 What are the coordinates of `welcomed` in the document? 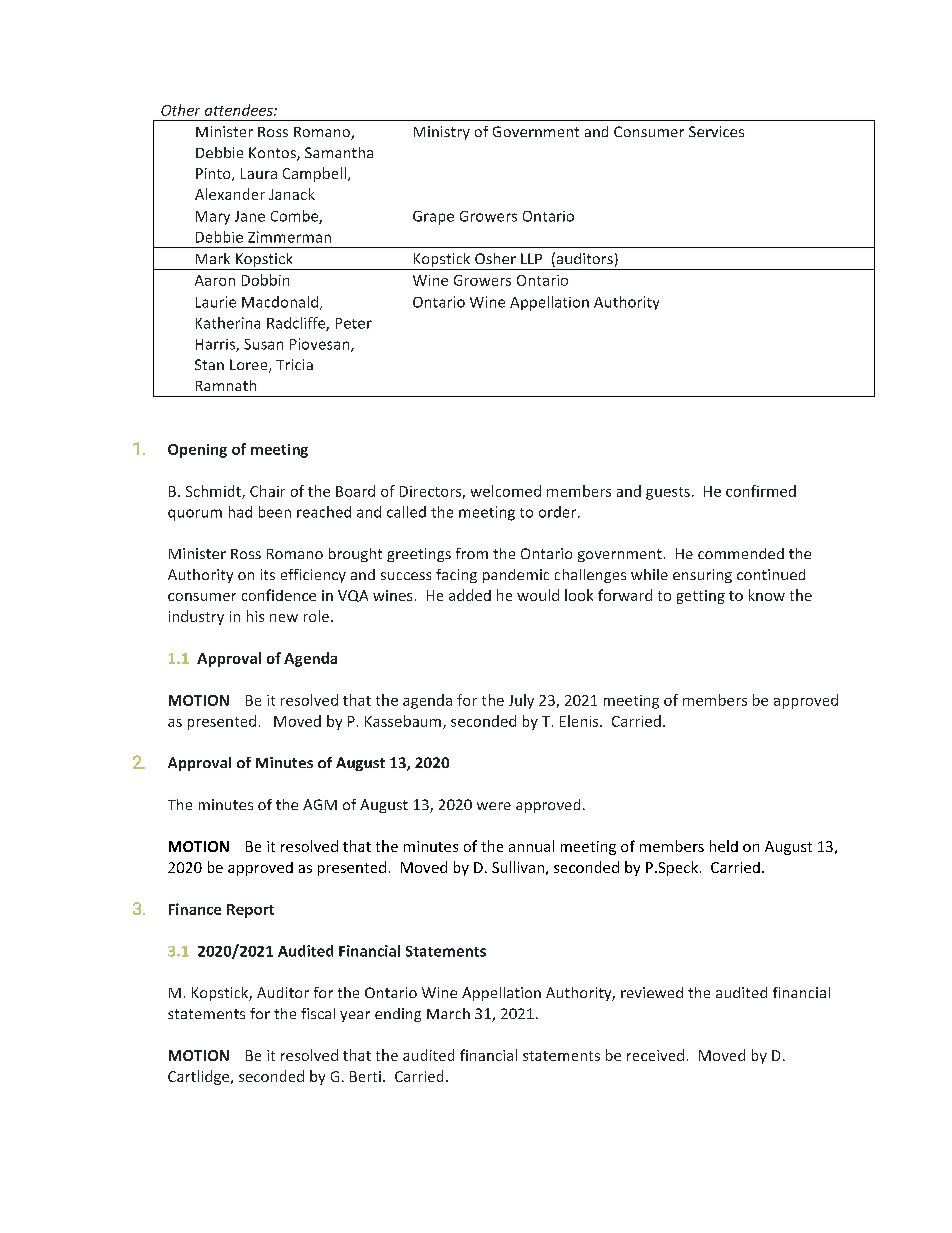 It's located at (506, 491).
